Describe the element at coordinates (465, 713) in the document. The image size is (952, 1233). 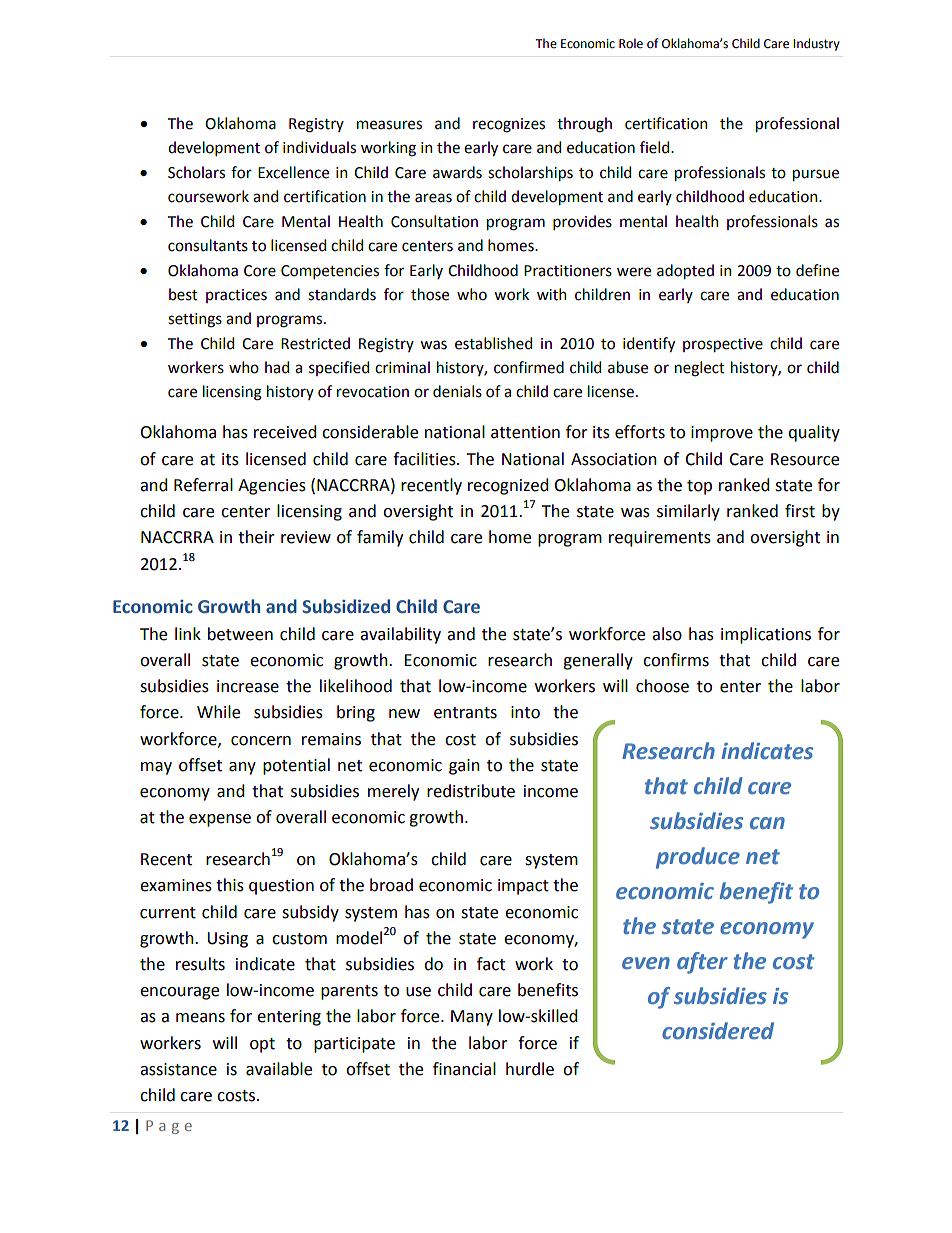
I see `entrants` at that location.
